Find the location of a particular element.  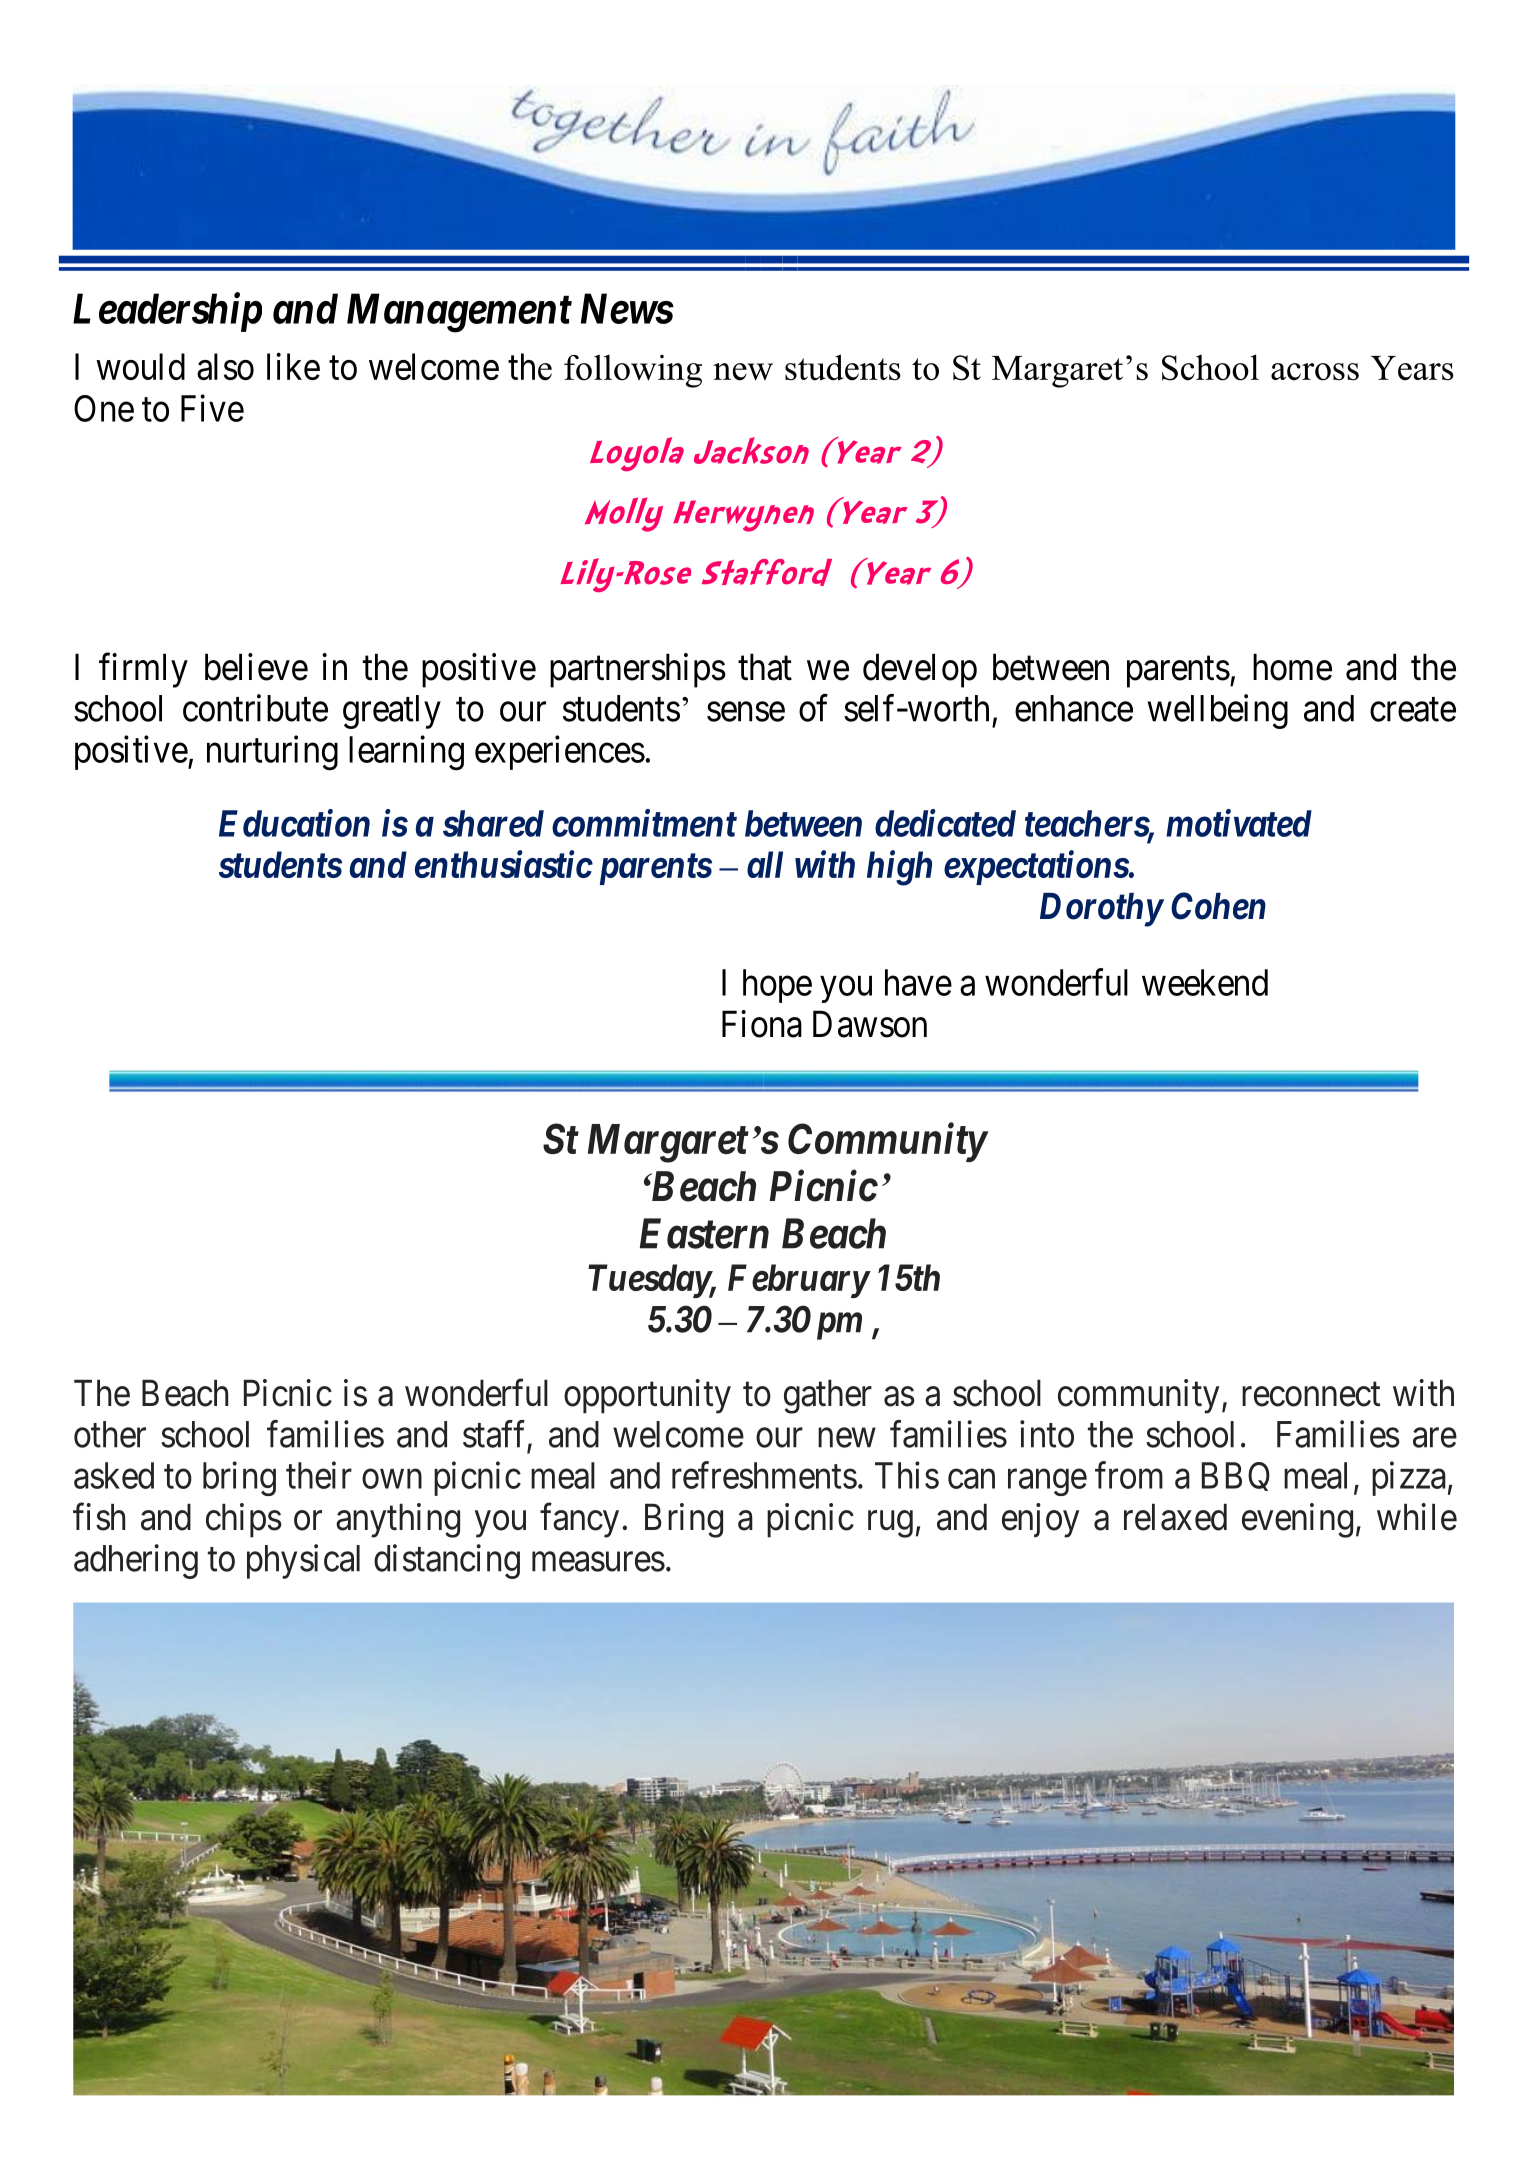

gather is located at coordinates (828, 1397).
